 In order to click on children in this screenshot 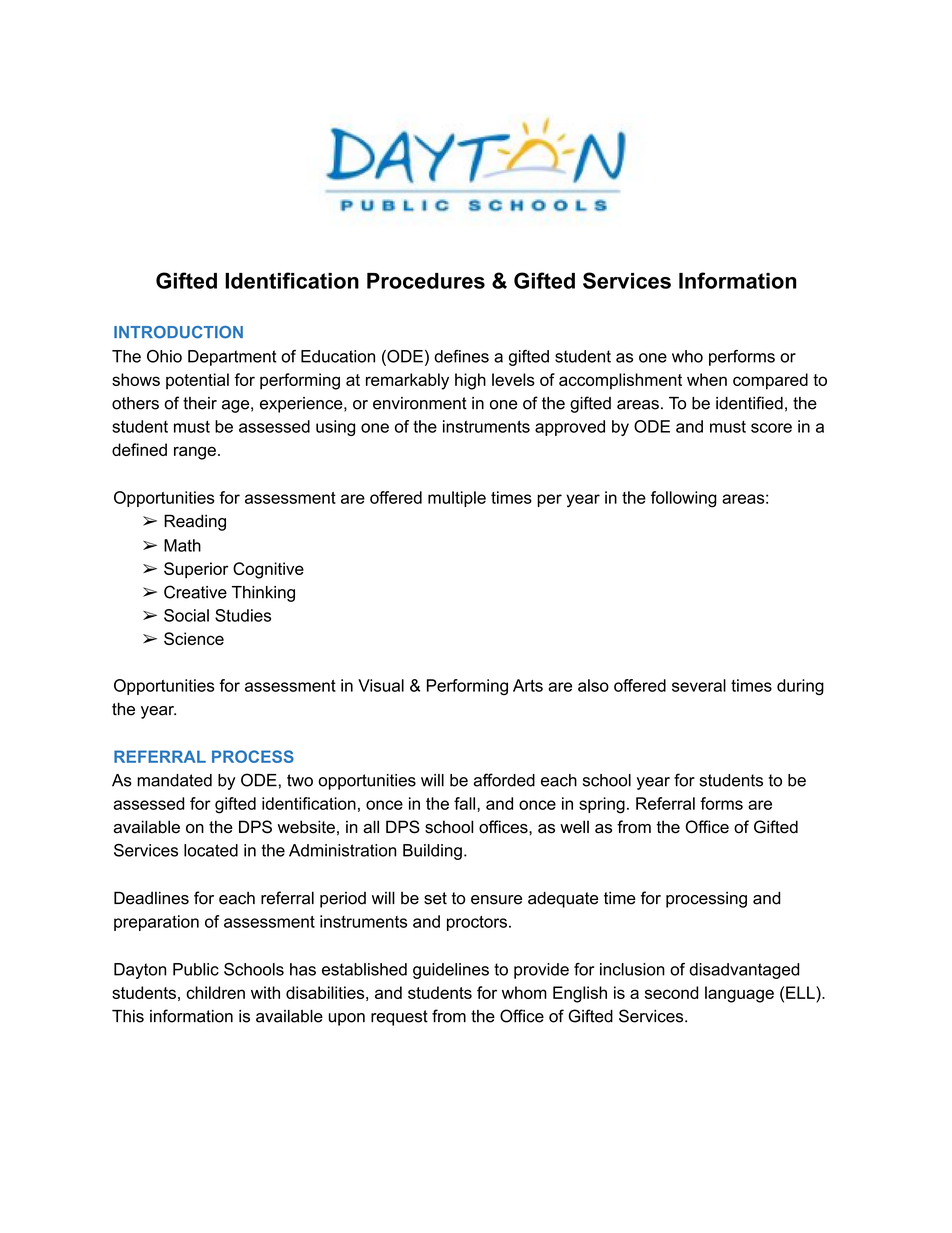, I will do `click(215, 992)`.
